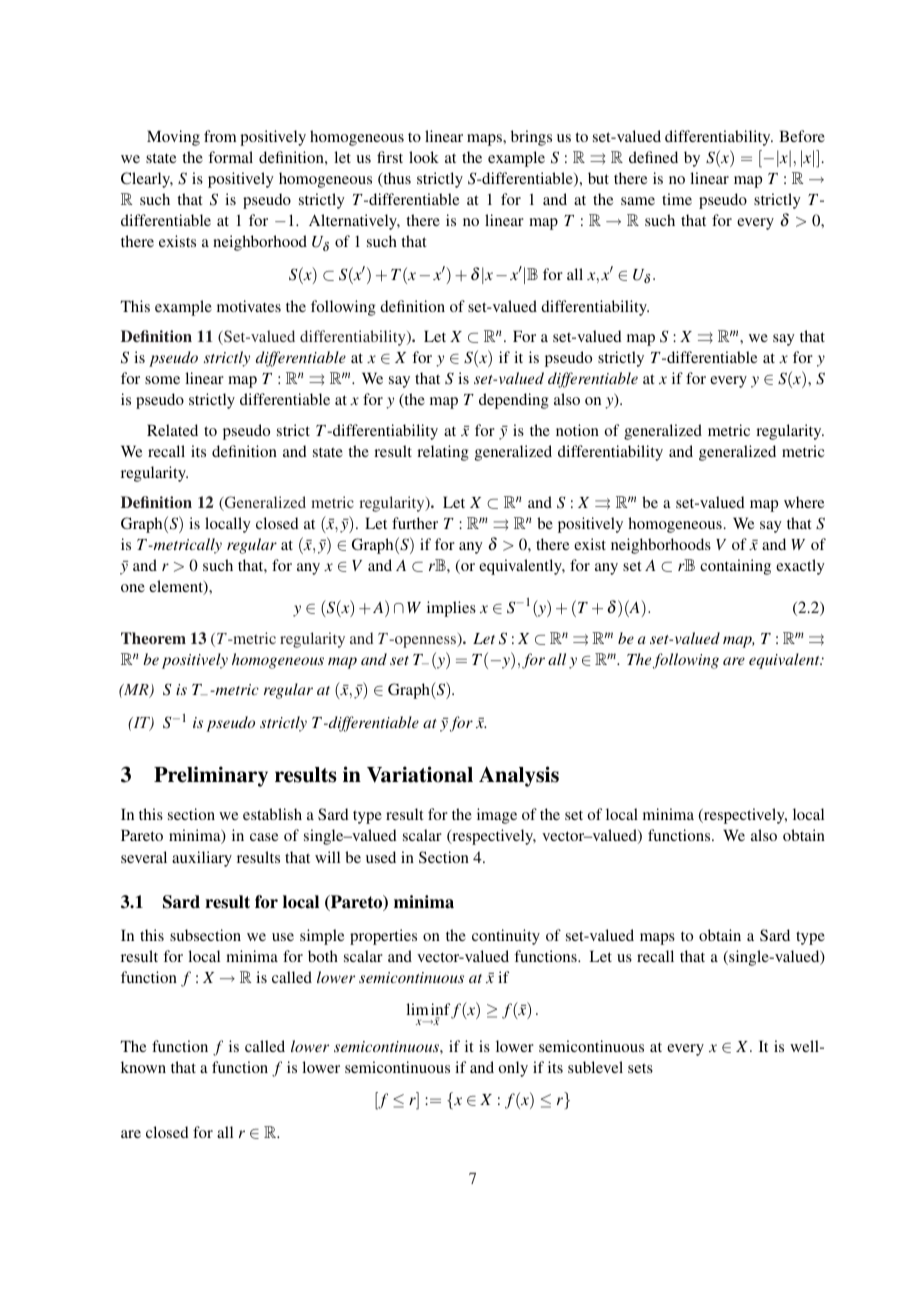 Image resolution: width=924 pixels, height=1308 pixels. I want to click on look, so click(424, 157).
